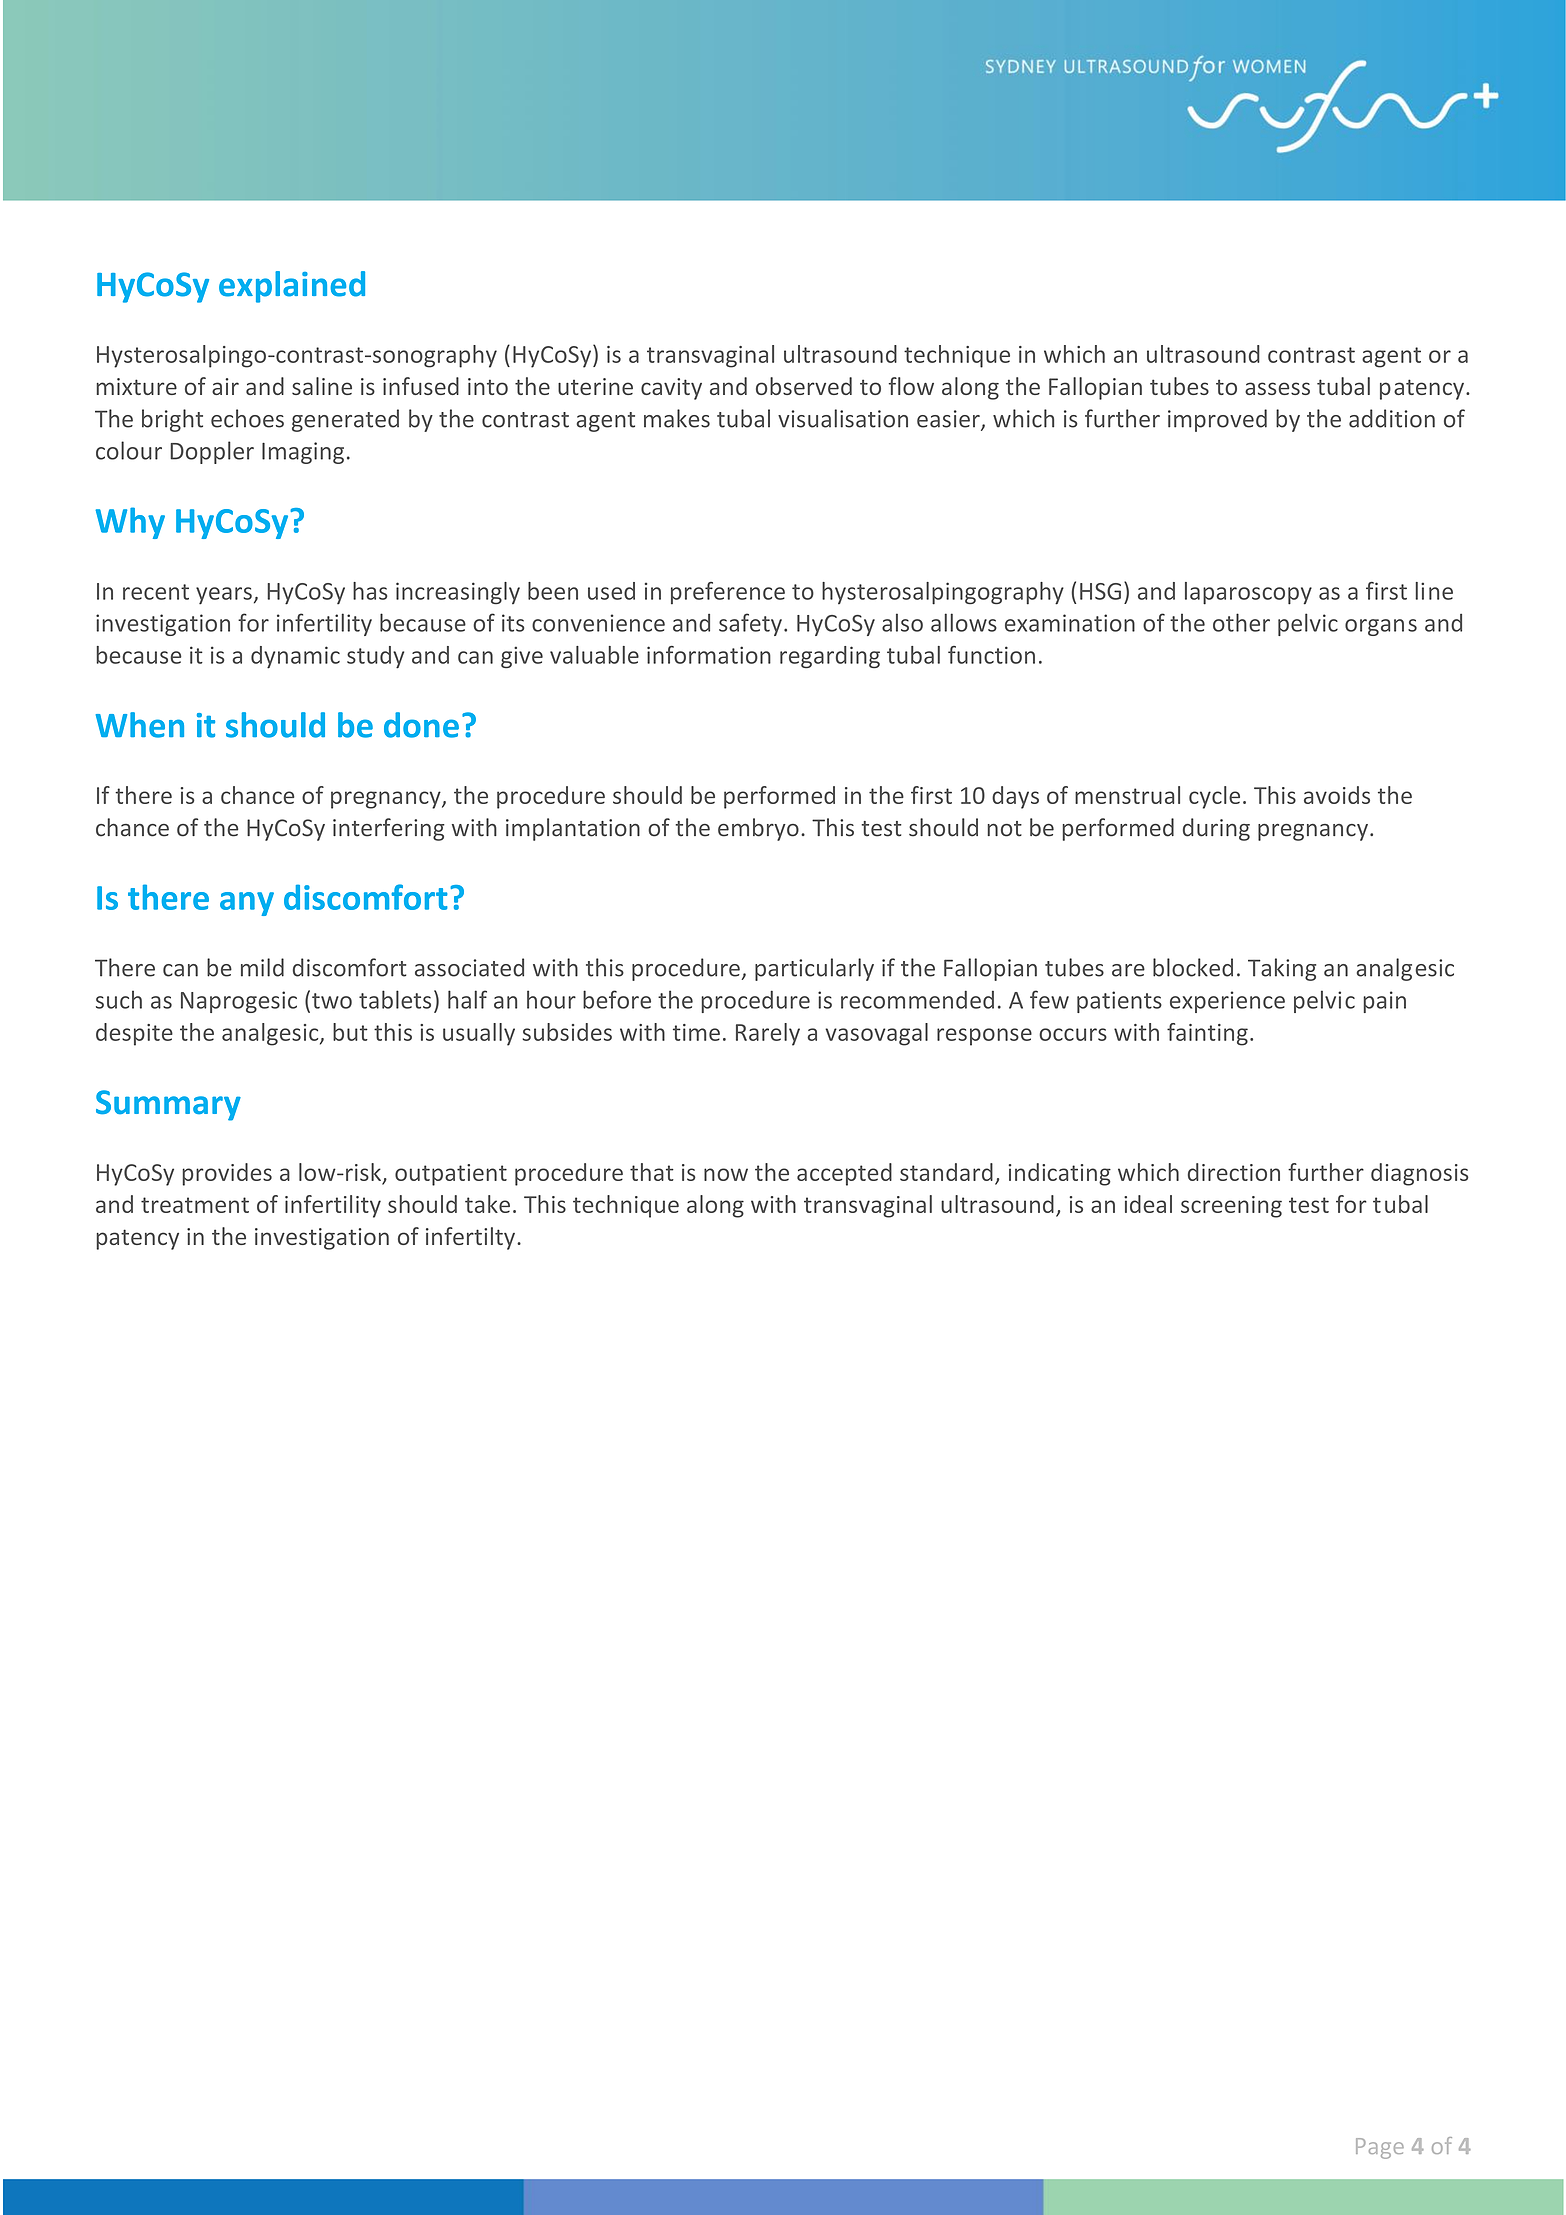  I want to click on air, so click(225, 386).
